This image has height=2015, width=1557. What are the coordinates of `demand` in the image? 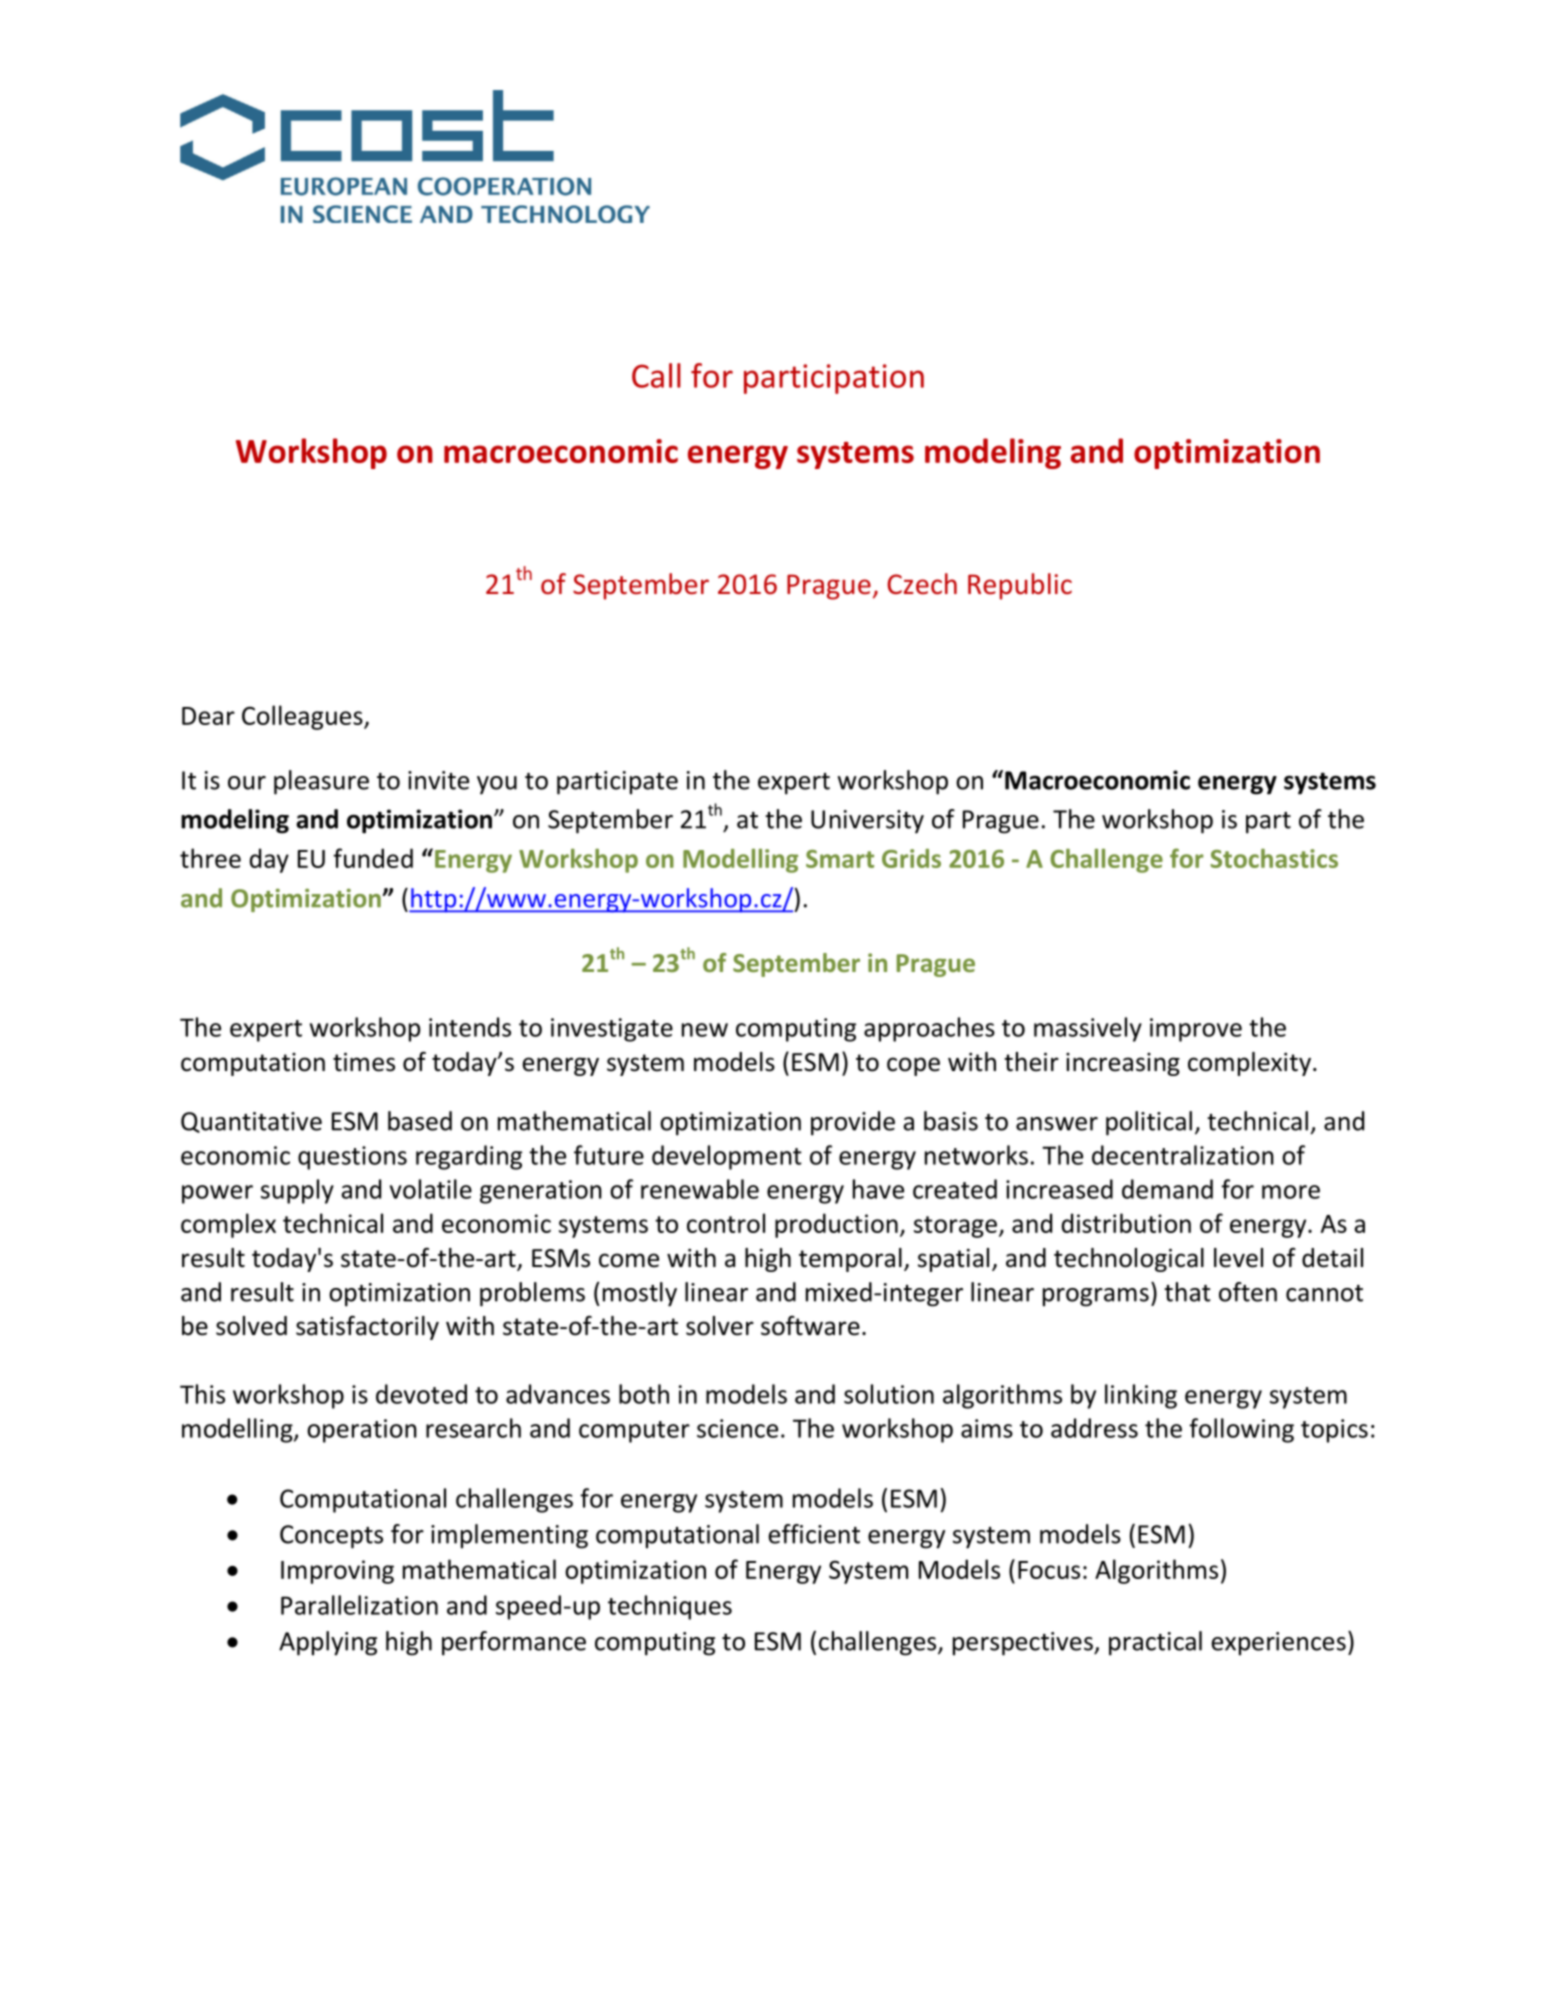 It's located at (1167, 1189).
